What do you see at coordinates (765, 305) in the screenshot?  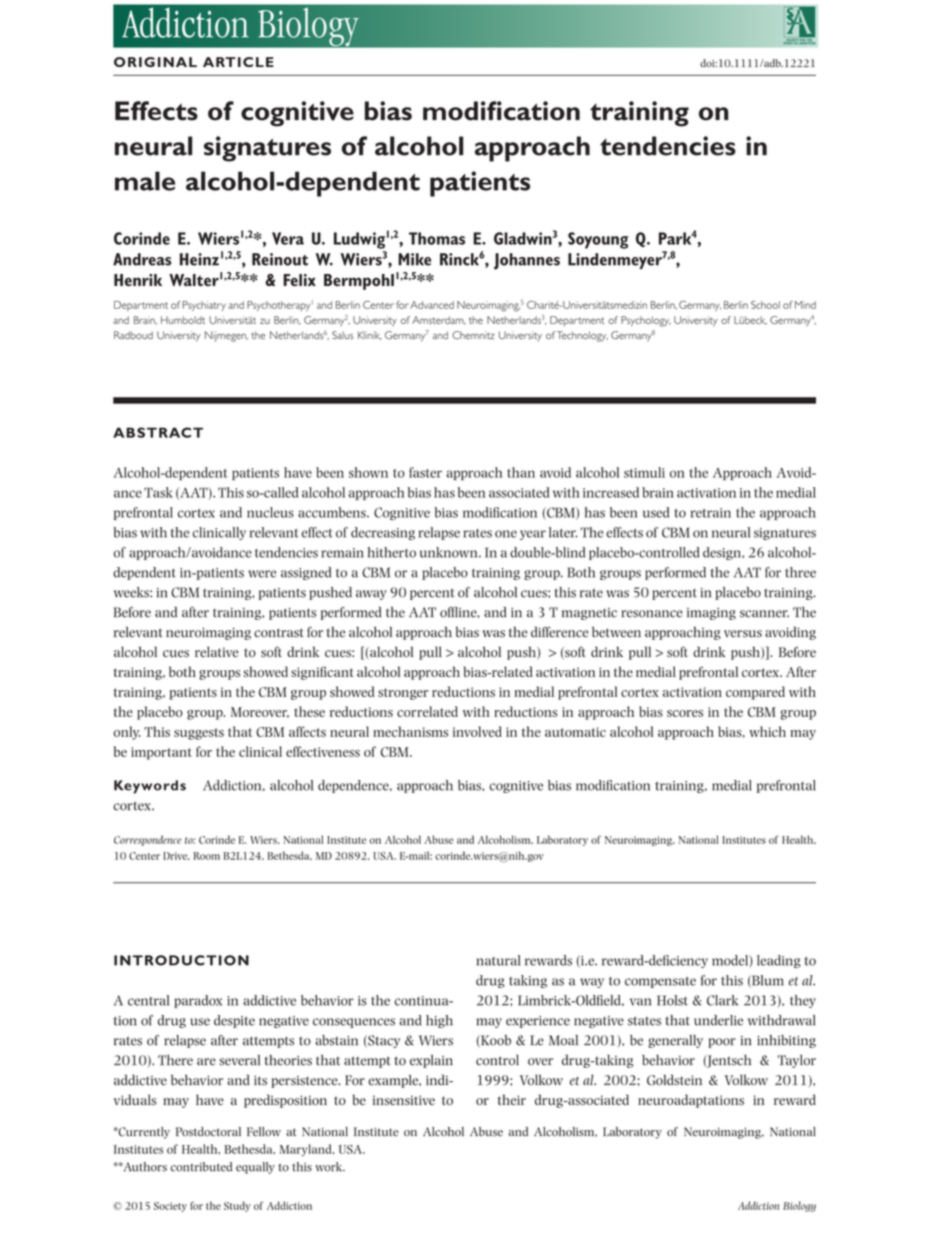 I see `School` at bounding box center [765, 305].
